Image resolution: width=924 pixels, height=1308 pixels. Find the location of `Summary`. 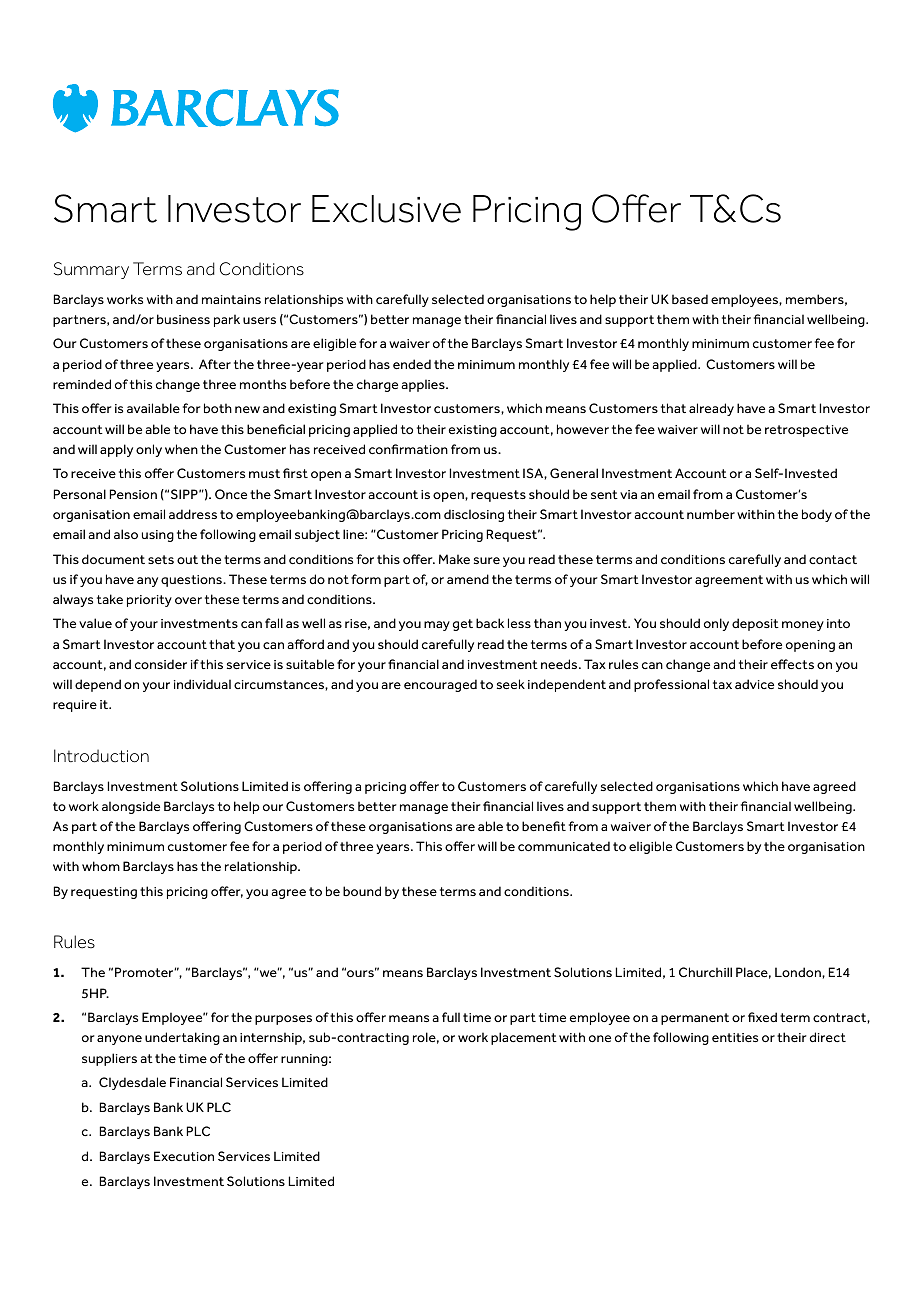

Summary is located at coordinates (91, 270).
